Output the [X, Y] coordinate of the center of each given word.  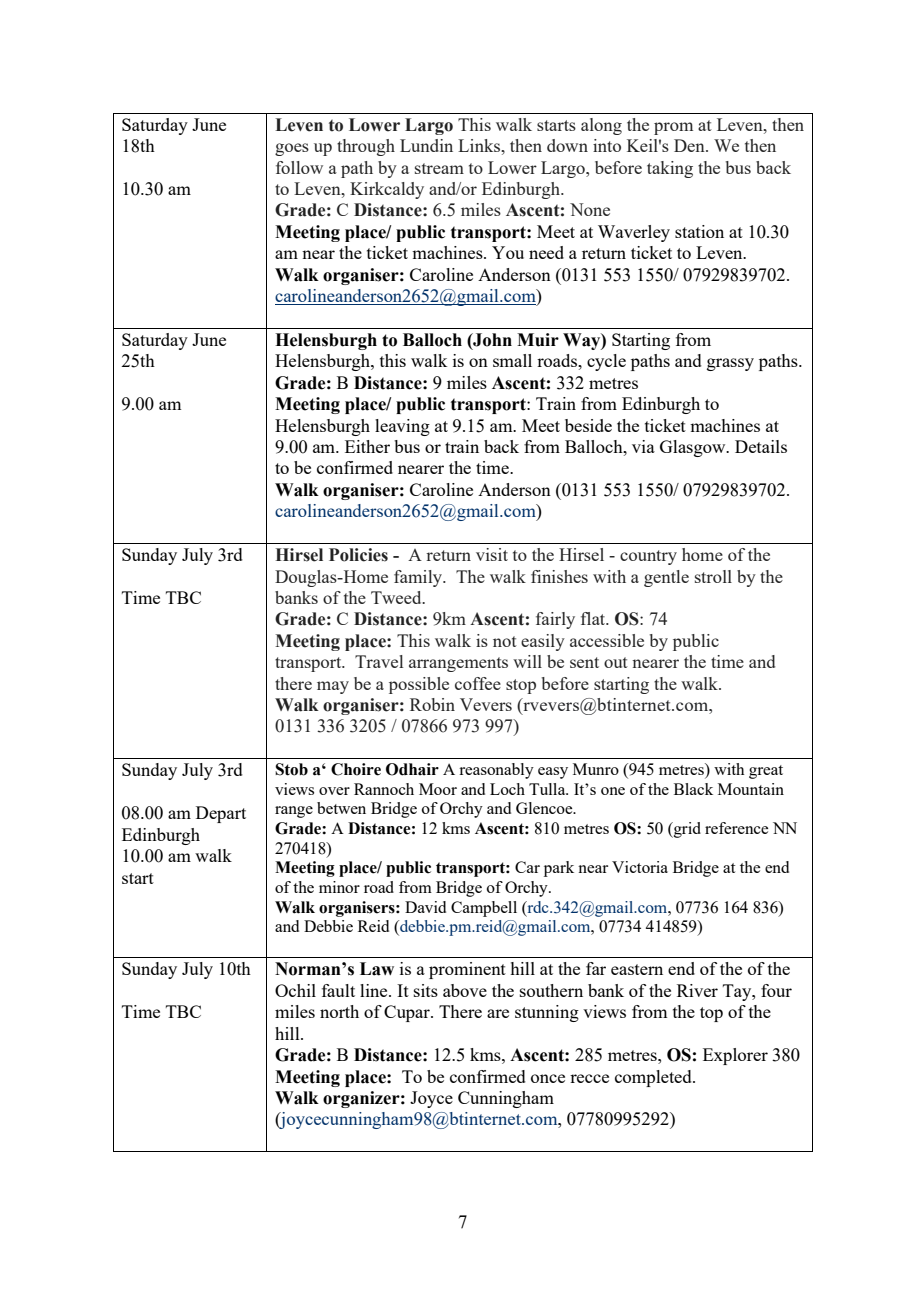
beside [588, 425]
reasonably [496, 771]
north [339, 1011]
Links [480, 145]
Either [367, 446]
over [334, 791]
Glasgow [694, 448]
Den [690, 145]
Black [693, 789]
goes [292, 149]
